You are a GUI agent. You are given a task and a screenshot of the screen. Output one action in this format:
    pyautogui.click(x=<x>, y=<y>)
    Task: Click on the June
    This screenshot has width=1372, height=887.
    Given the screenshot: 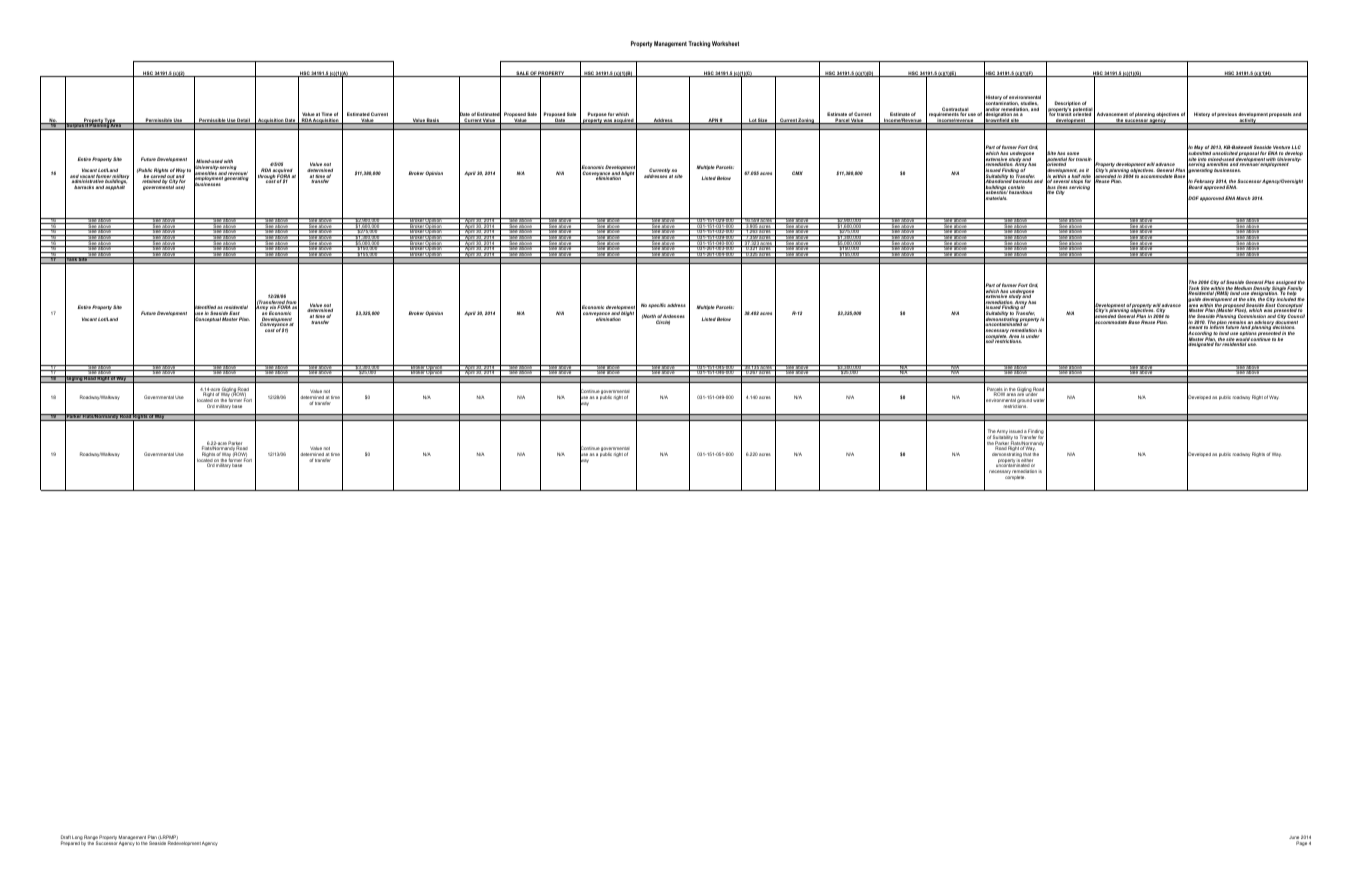 What is the action you would take?
    pyautogui.click(x=1294, y=839)
